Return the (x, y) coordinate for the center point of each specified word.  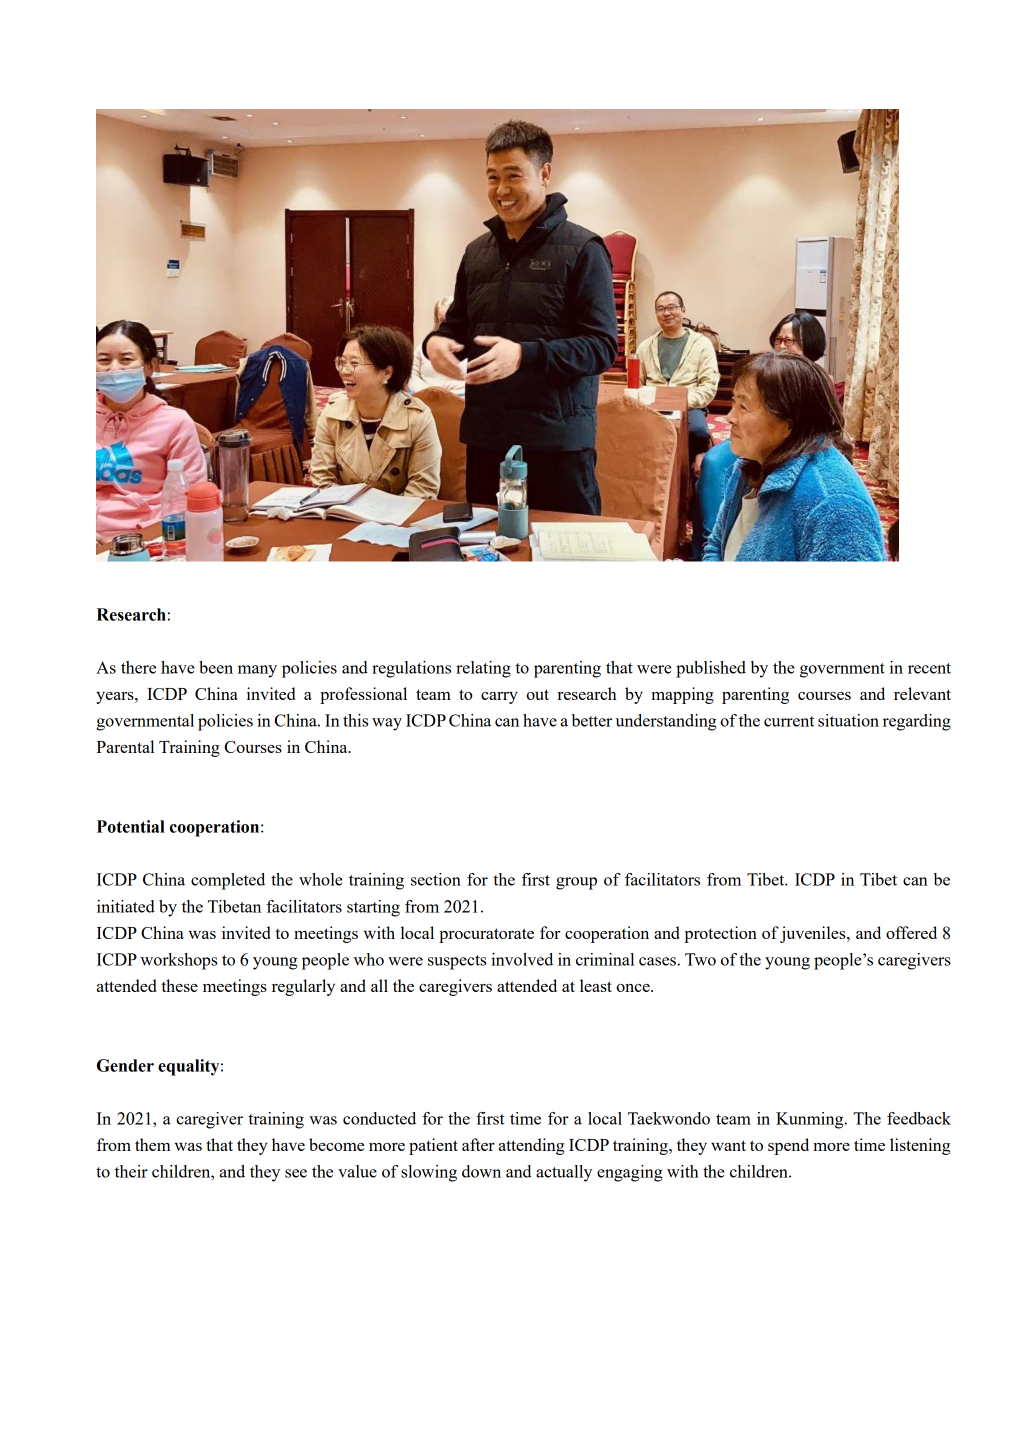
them (153, 1144)
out (537, 694)
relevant (922, 693)
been (216, 667)
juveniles (814, 934)
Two (700, 959)
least (596, 985)
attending (531, 1146)
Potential (131, 826)
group (576, 883)
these (179, 985)
